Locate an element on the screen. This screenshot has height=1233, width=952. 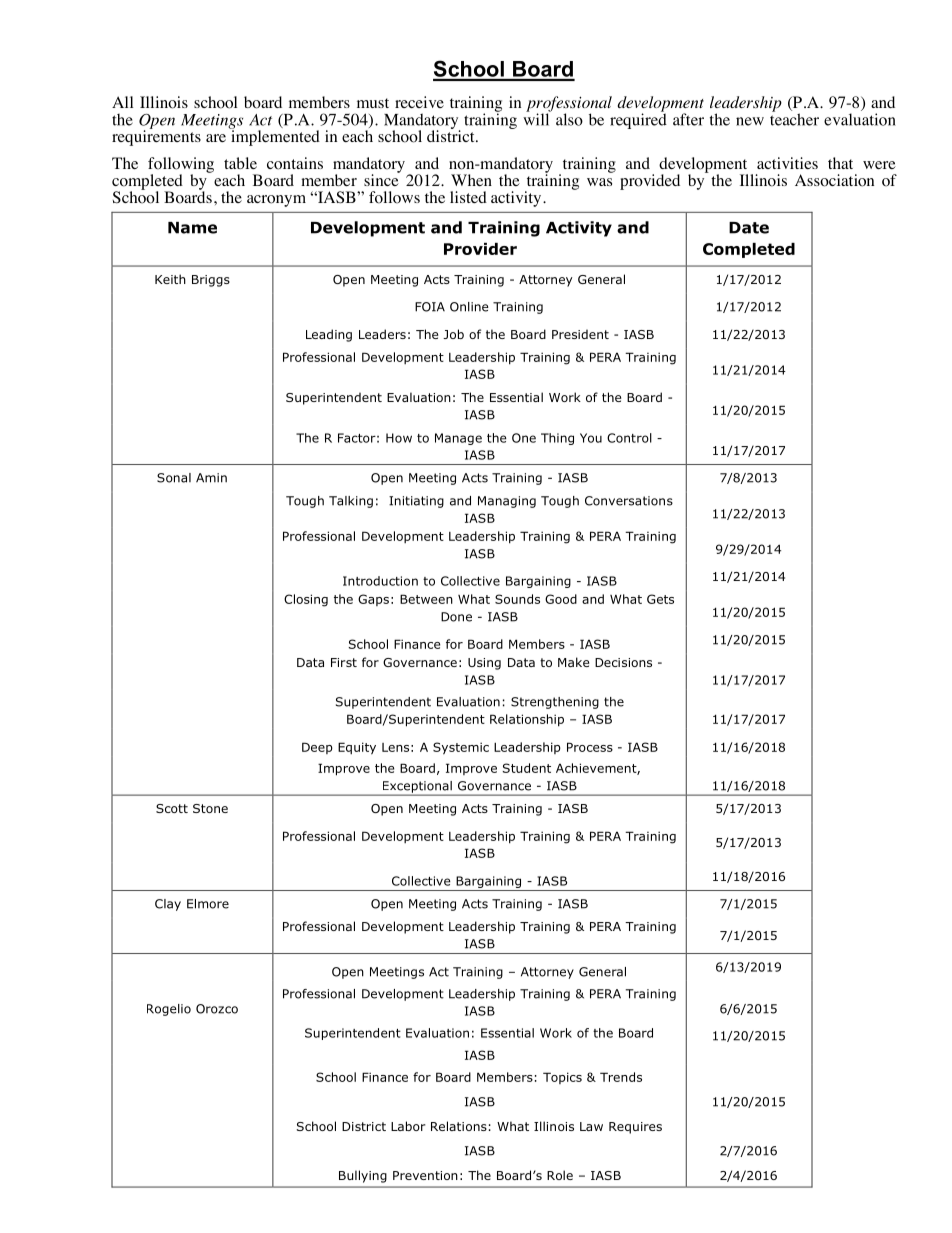
Exceptional is located at coordinates (417, 788).
